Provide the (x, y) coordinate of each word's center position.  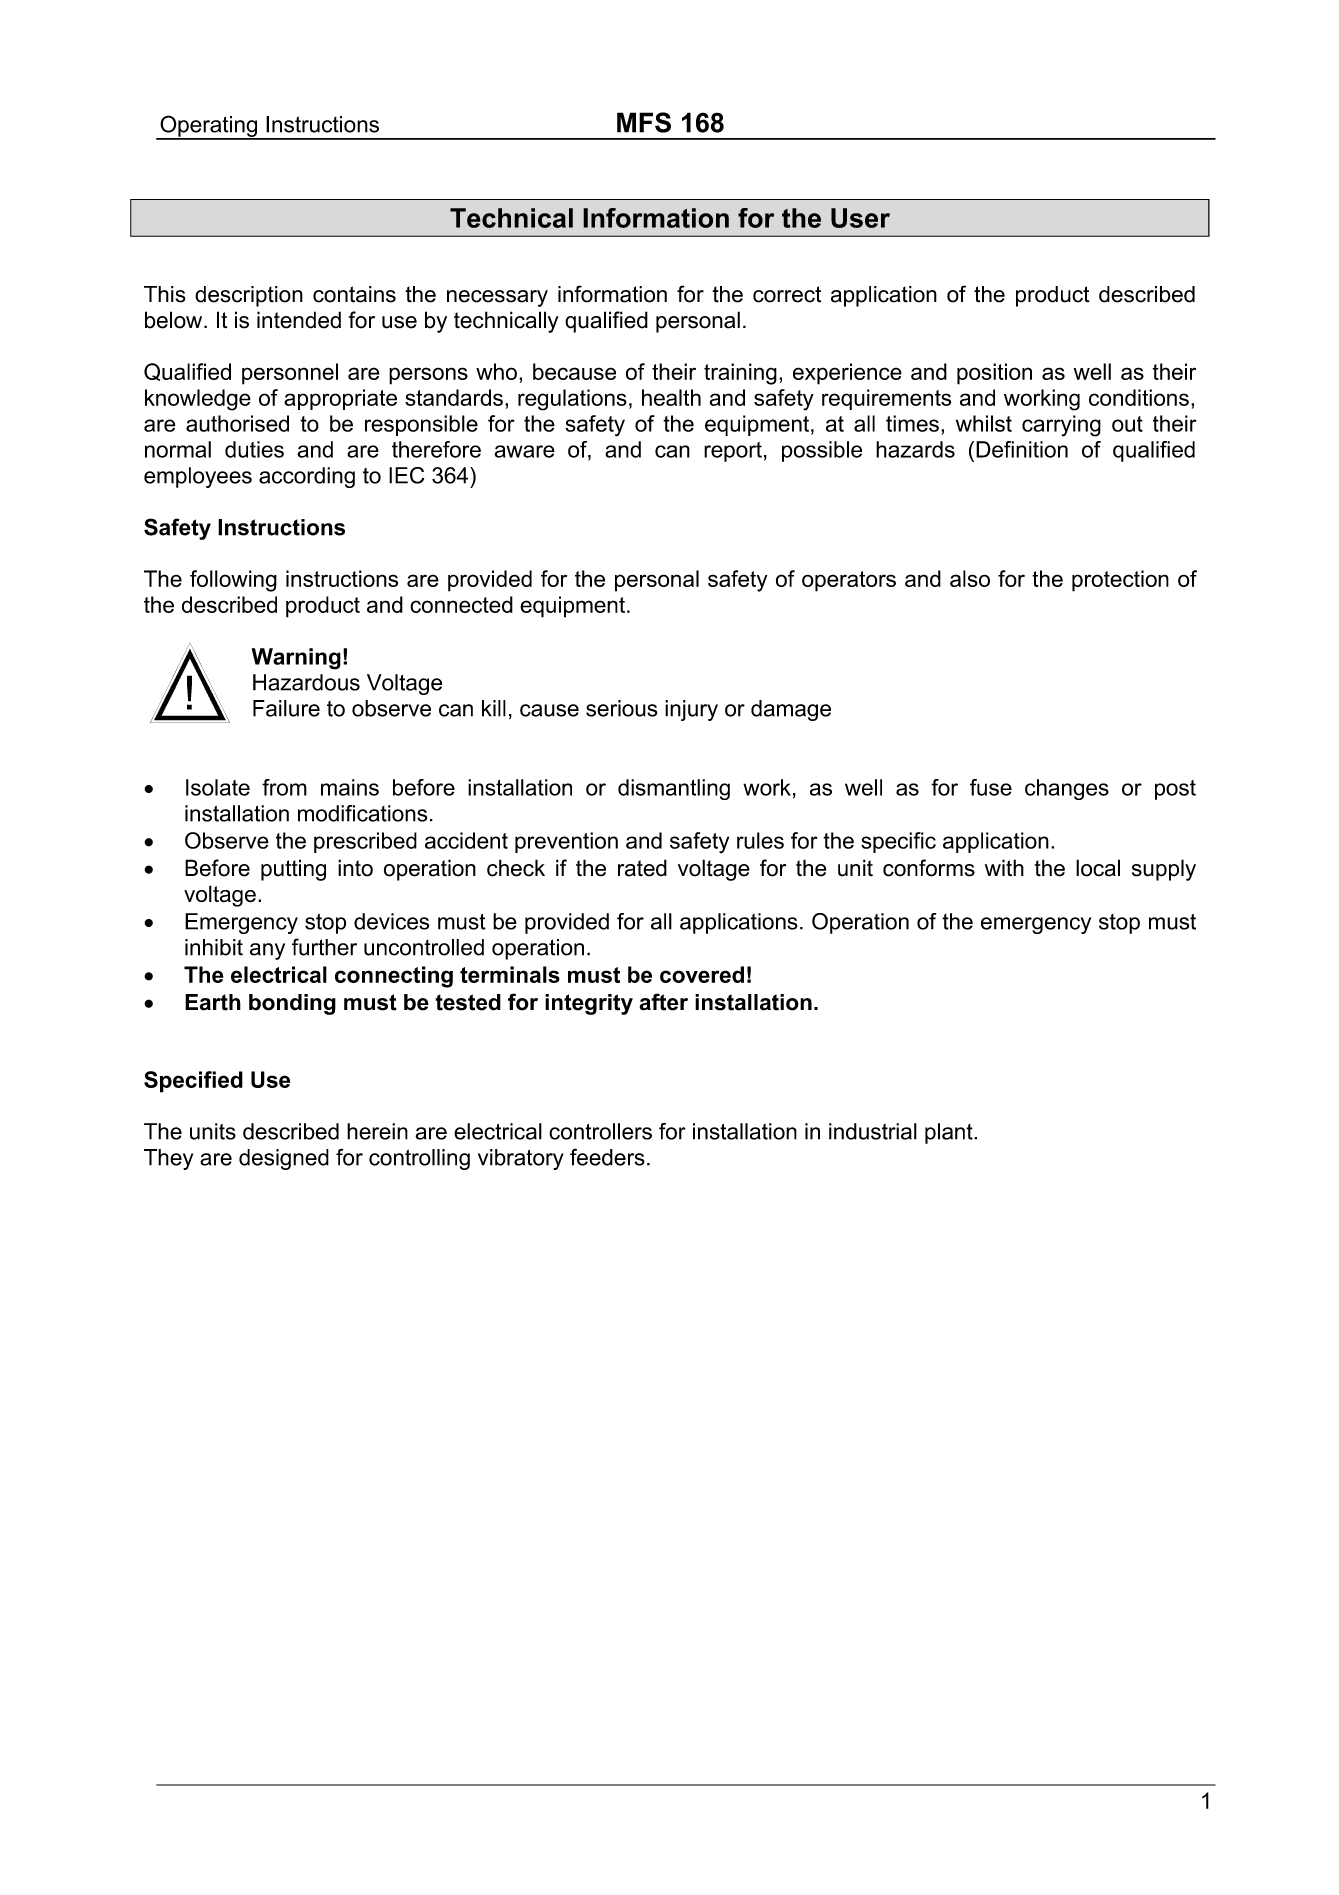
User (860, 218)
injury (691, 710)
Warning (296, 659)
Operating (209, 127)
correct (787, 294)
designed (284, 1159)
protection (1120, 581)
